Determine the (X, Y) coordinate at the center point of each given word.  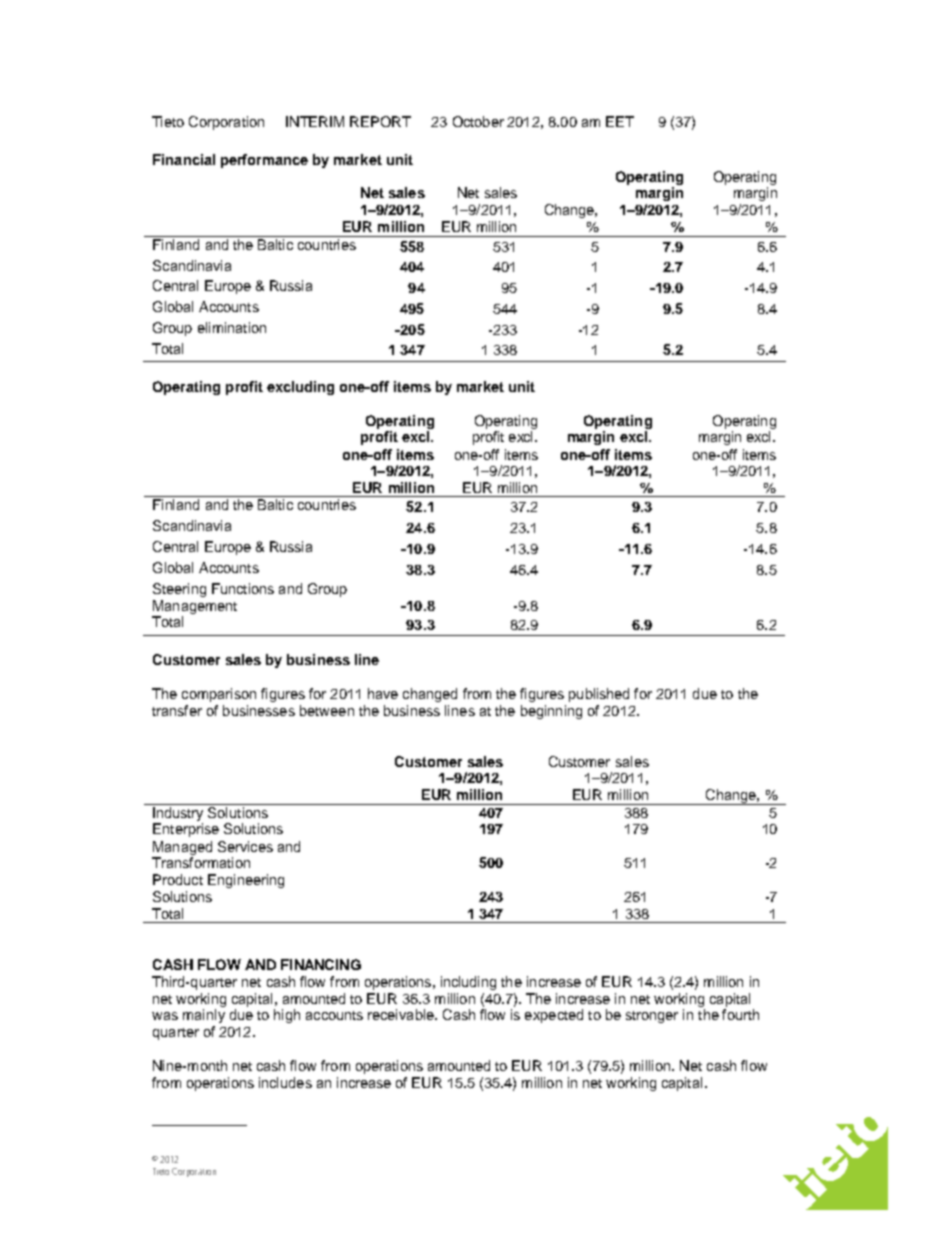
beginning (551, 712)
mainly (204, 1016)
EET (620, 121)
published (599, 695)
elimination (232, 327)
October (478, 121)
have (383, 693)
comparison (219, 695)
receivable (402, 1014)
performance (264, 161)
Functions (243, 588)
